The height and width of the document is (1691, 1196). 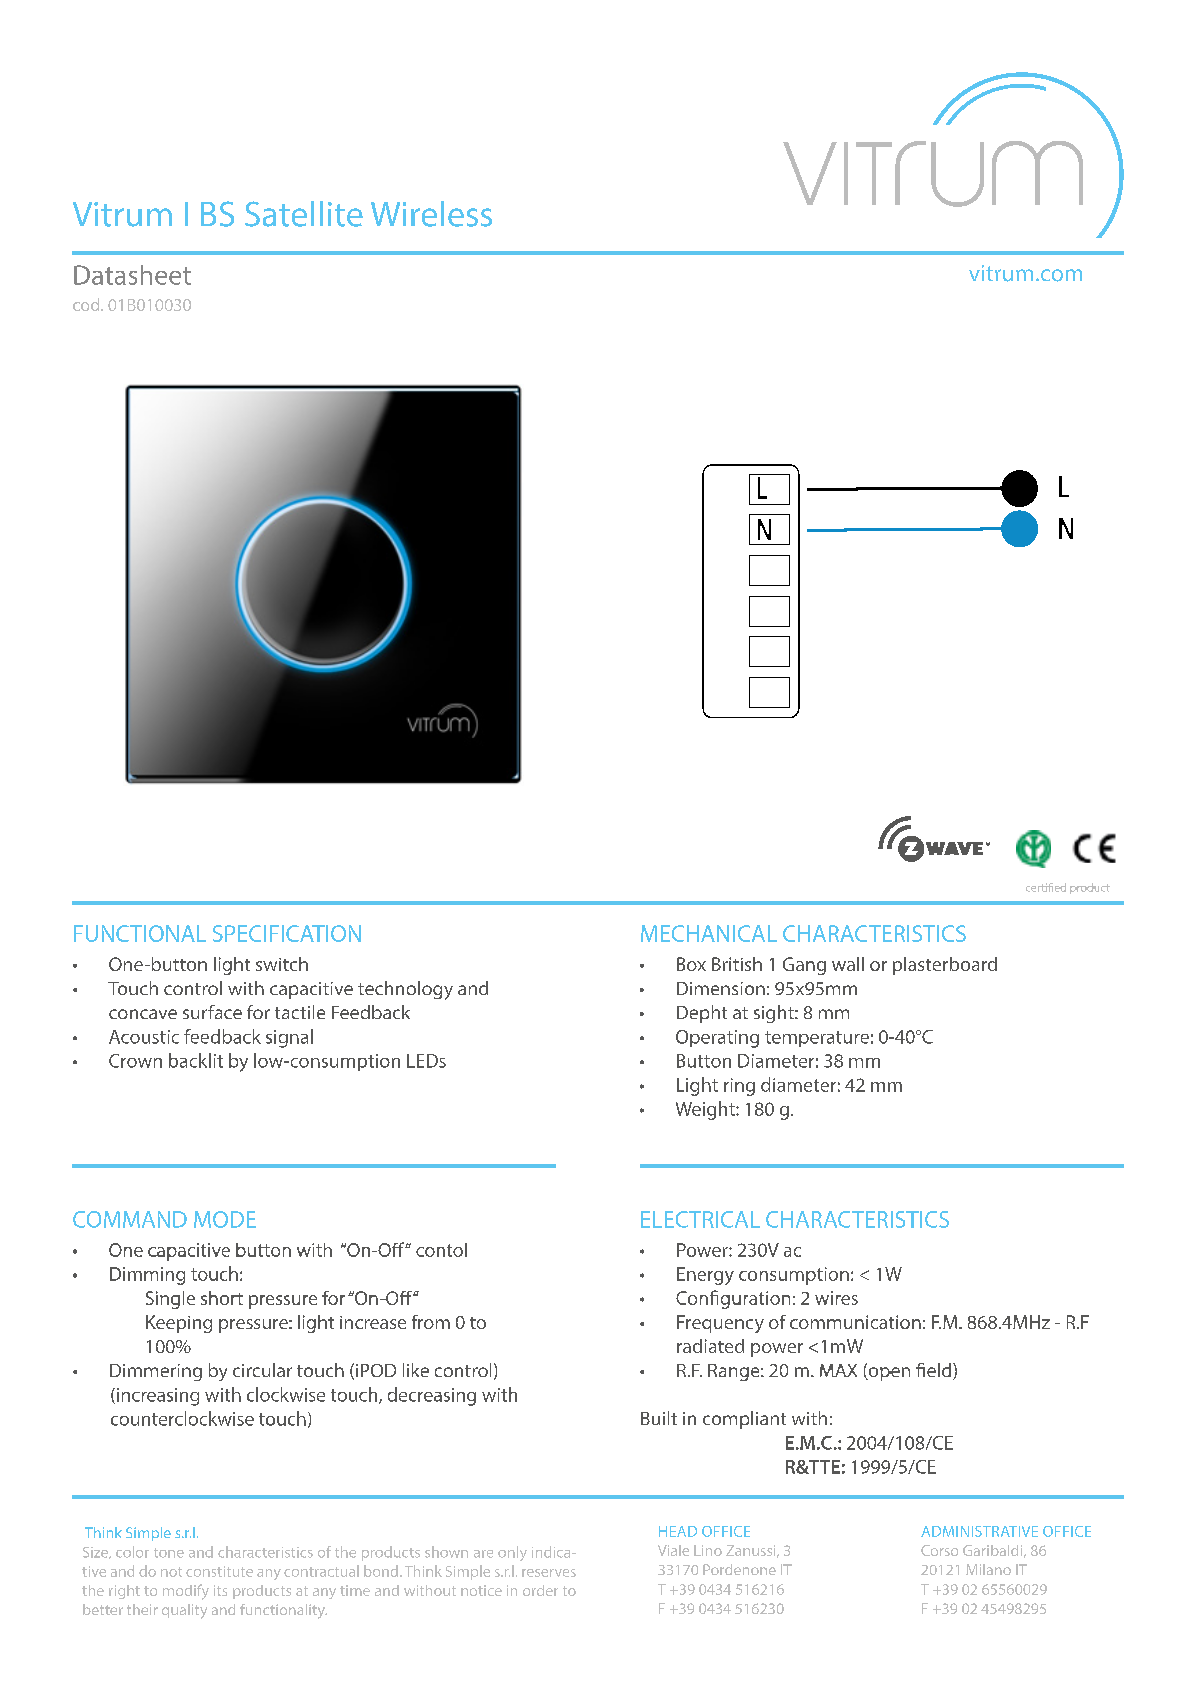 What do you see at coordinates (132, 275) in the document?
I see `Datasheet` at bounding box center [132, 275].
